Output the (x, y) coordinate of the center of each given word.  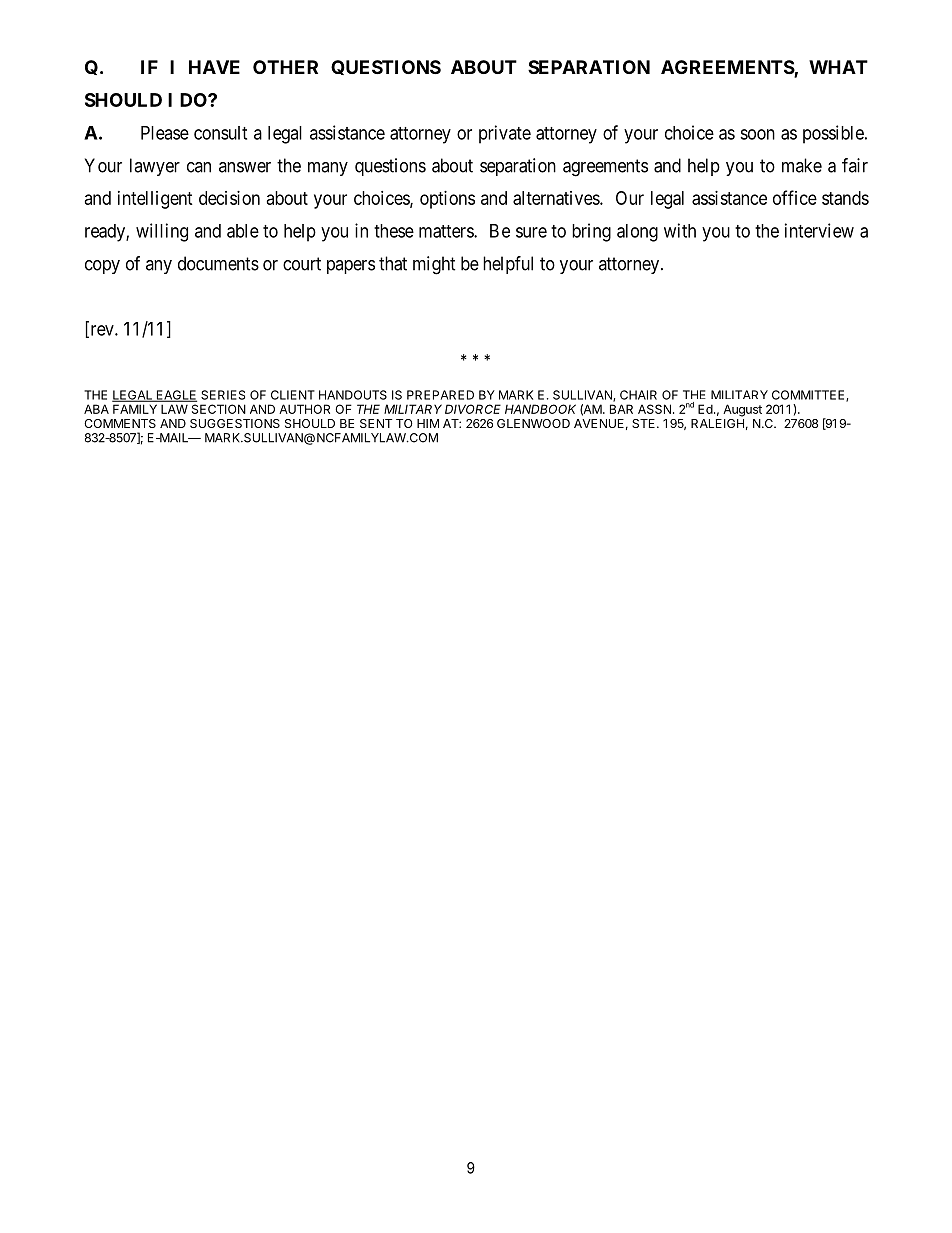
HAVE (214, 67)
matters (447, 231)
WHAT (838, 67)
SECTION (219, 409)
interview (819, 230)
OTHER (285, 67)
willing (162, 232)
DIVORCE (473, 409)
